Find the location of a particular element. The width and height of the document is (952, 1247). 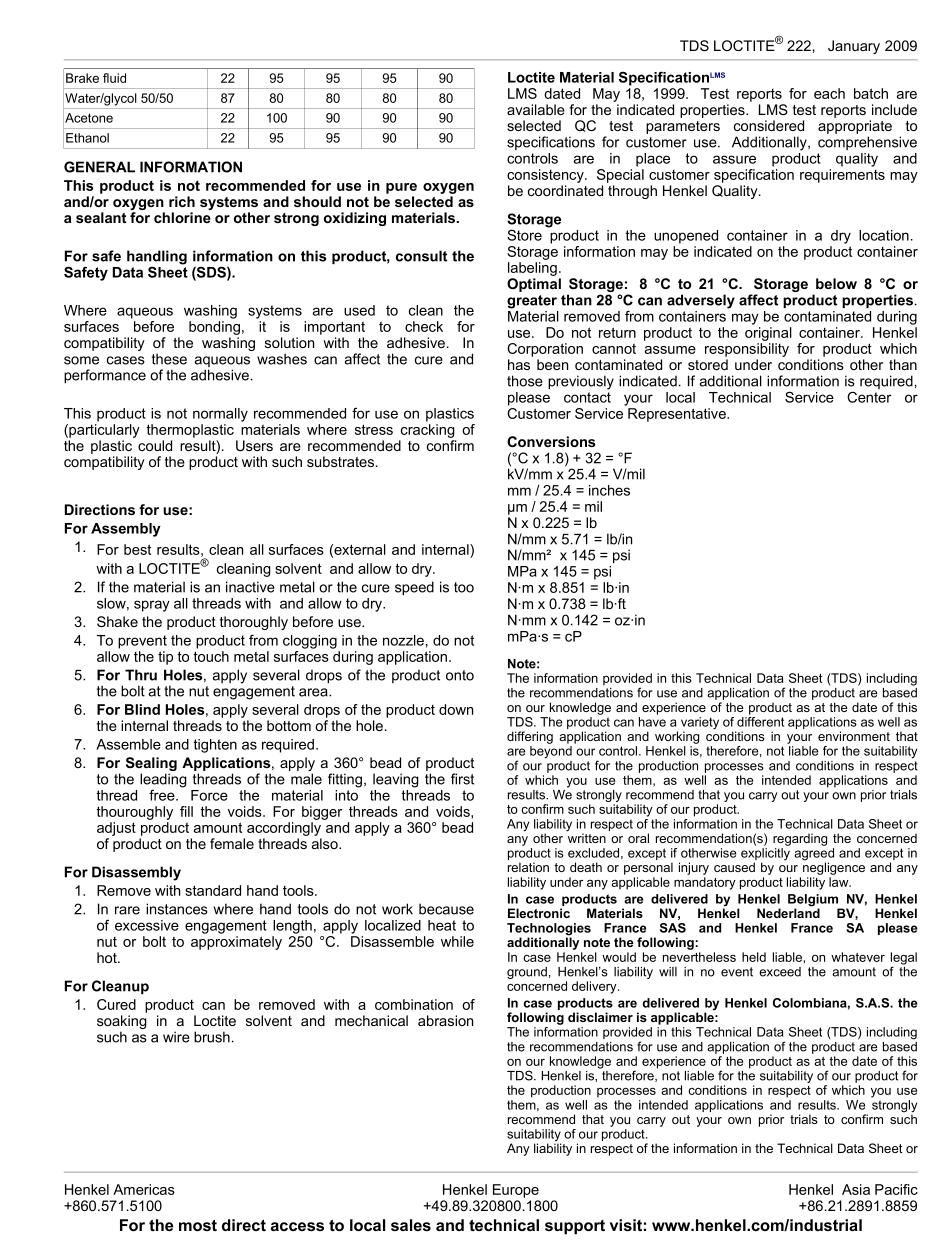

available is located at coordinates (536, 109).
